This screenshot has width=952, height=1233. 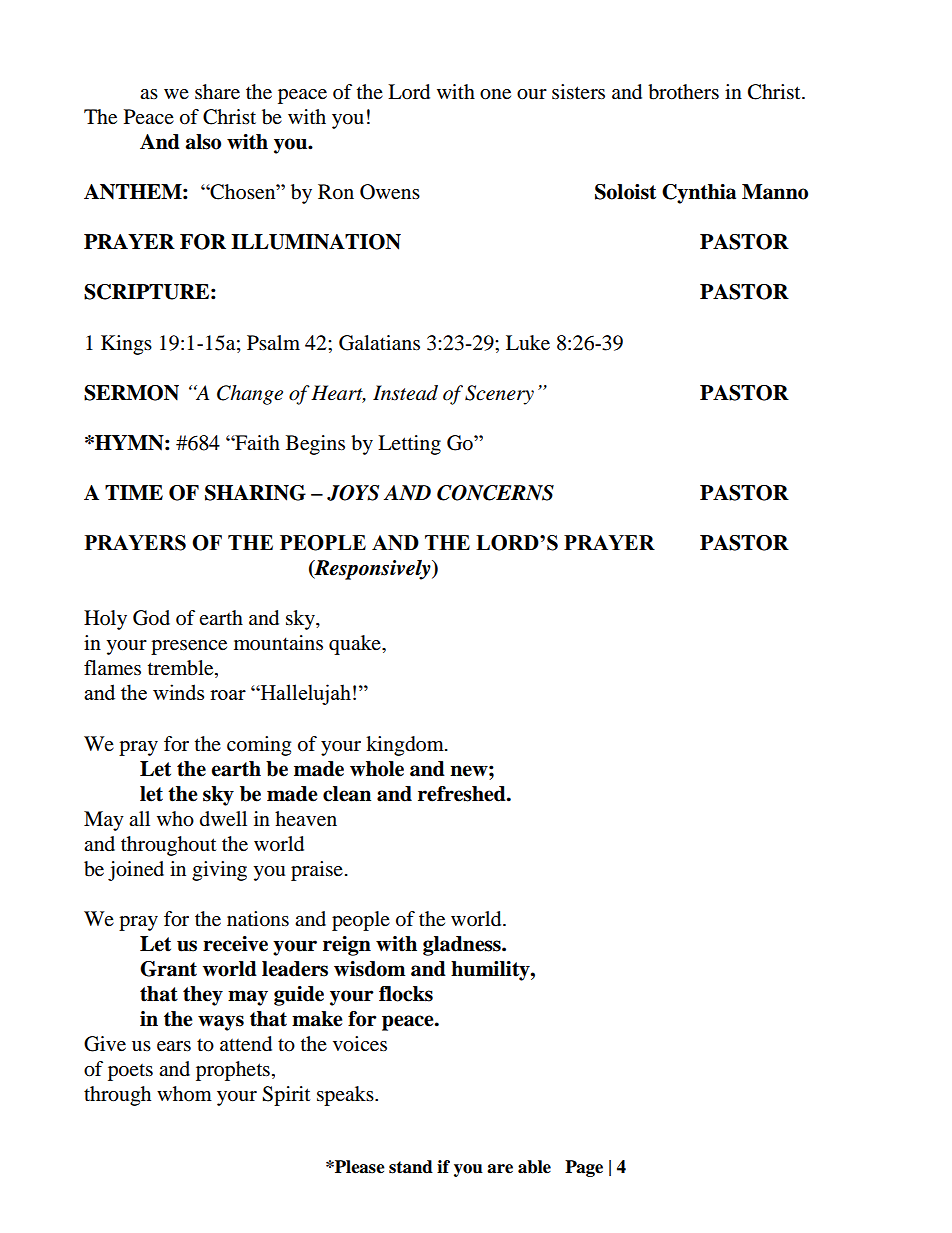 What do you see at coordinates (584, 1168) in the screenshot?
I see `Page` at bounding box center [584, 1168].
